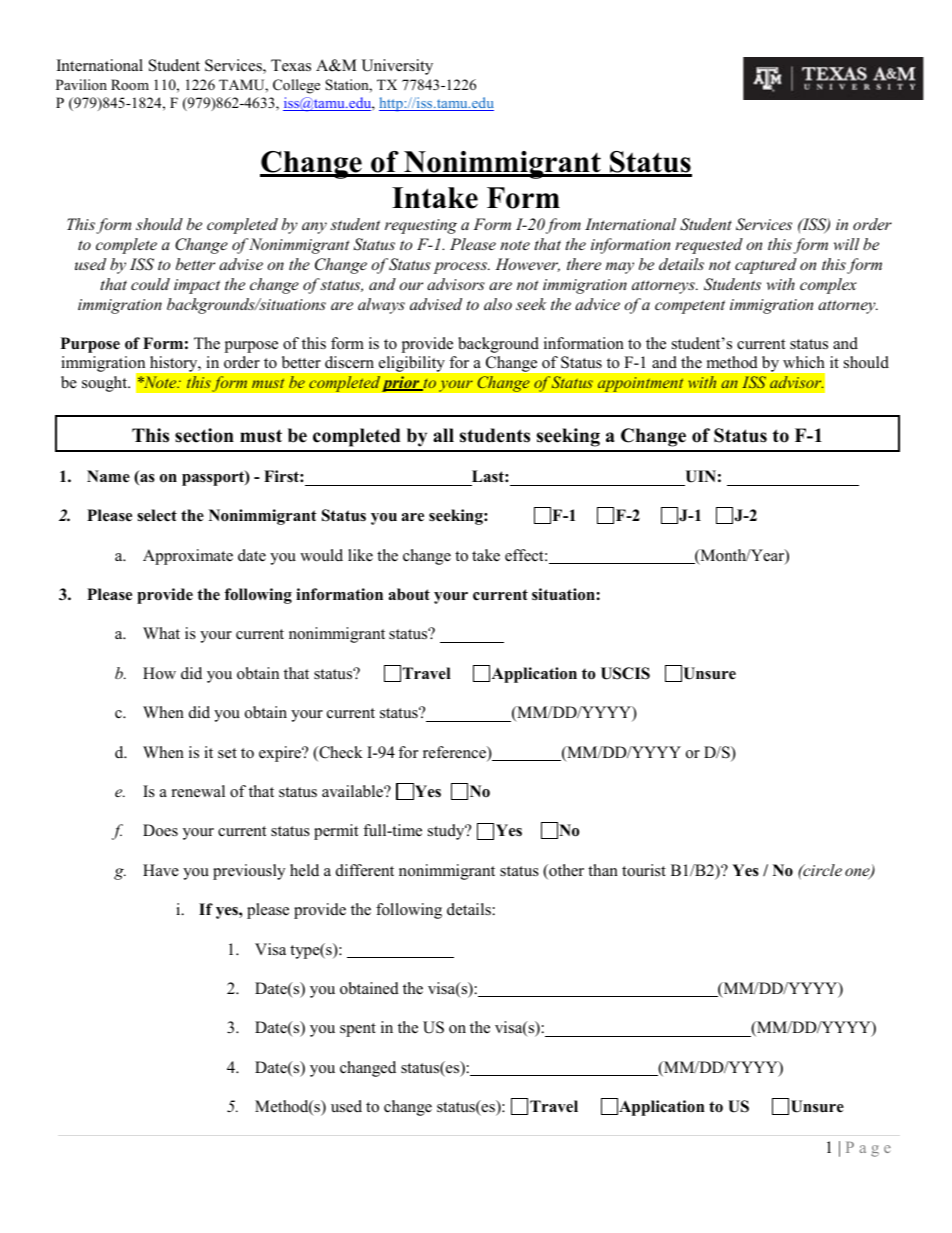 This document has height=1233, width=952. I want to click on requested, so click(709, 246).
